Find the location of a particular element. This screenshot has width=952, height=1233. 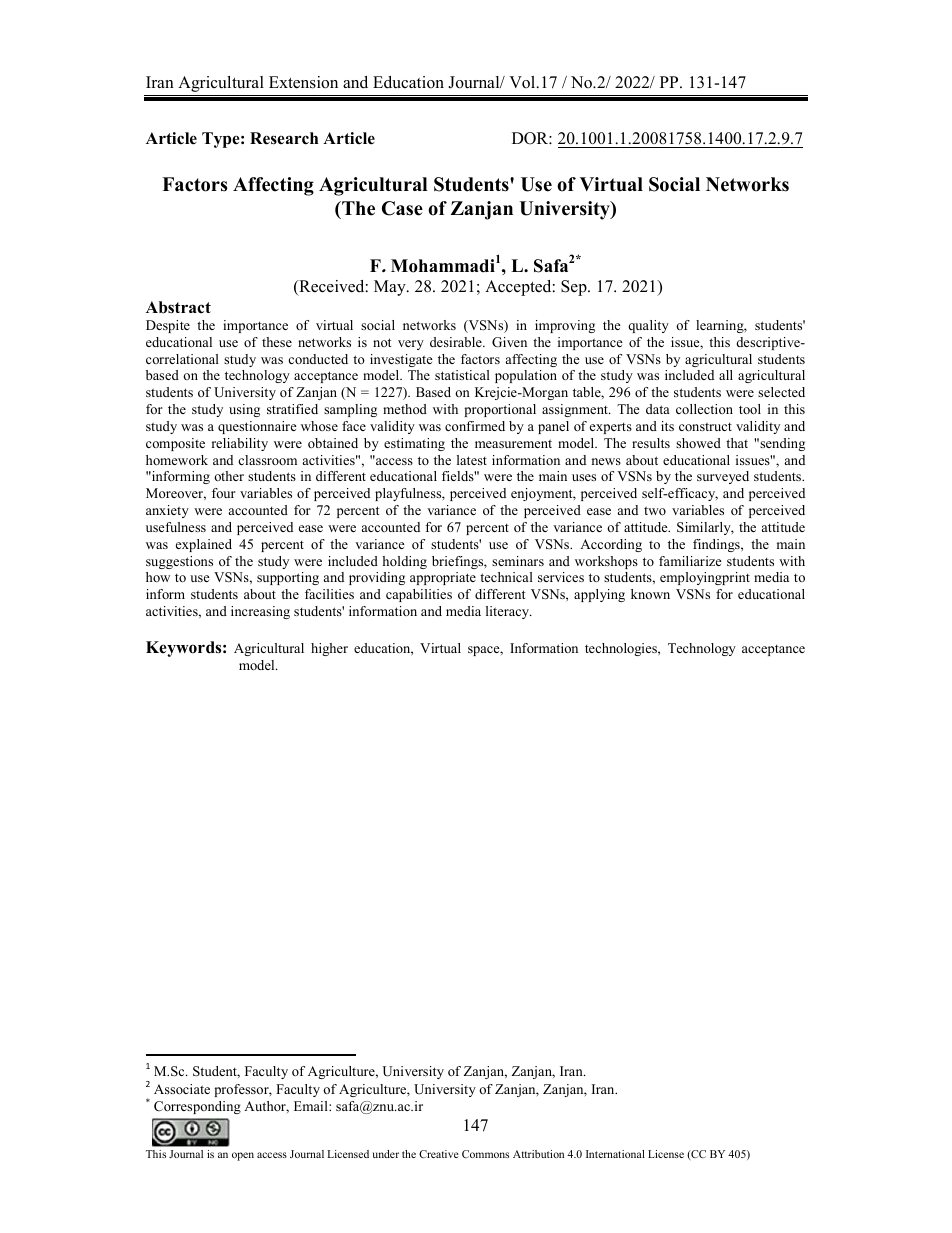

all is located at coordinates (726, 375).
